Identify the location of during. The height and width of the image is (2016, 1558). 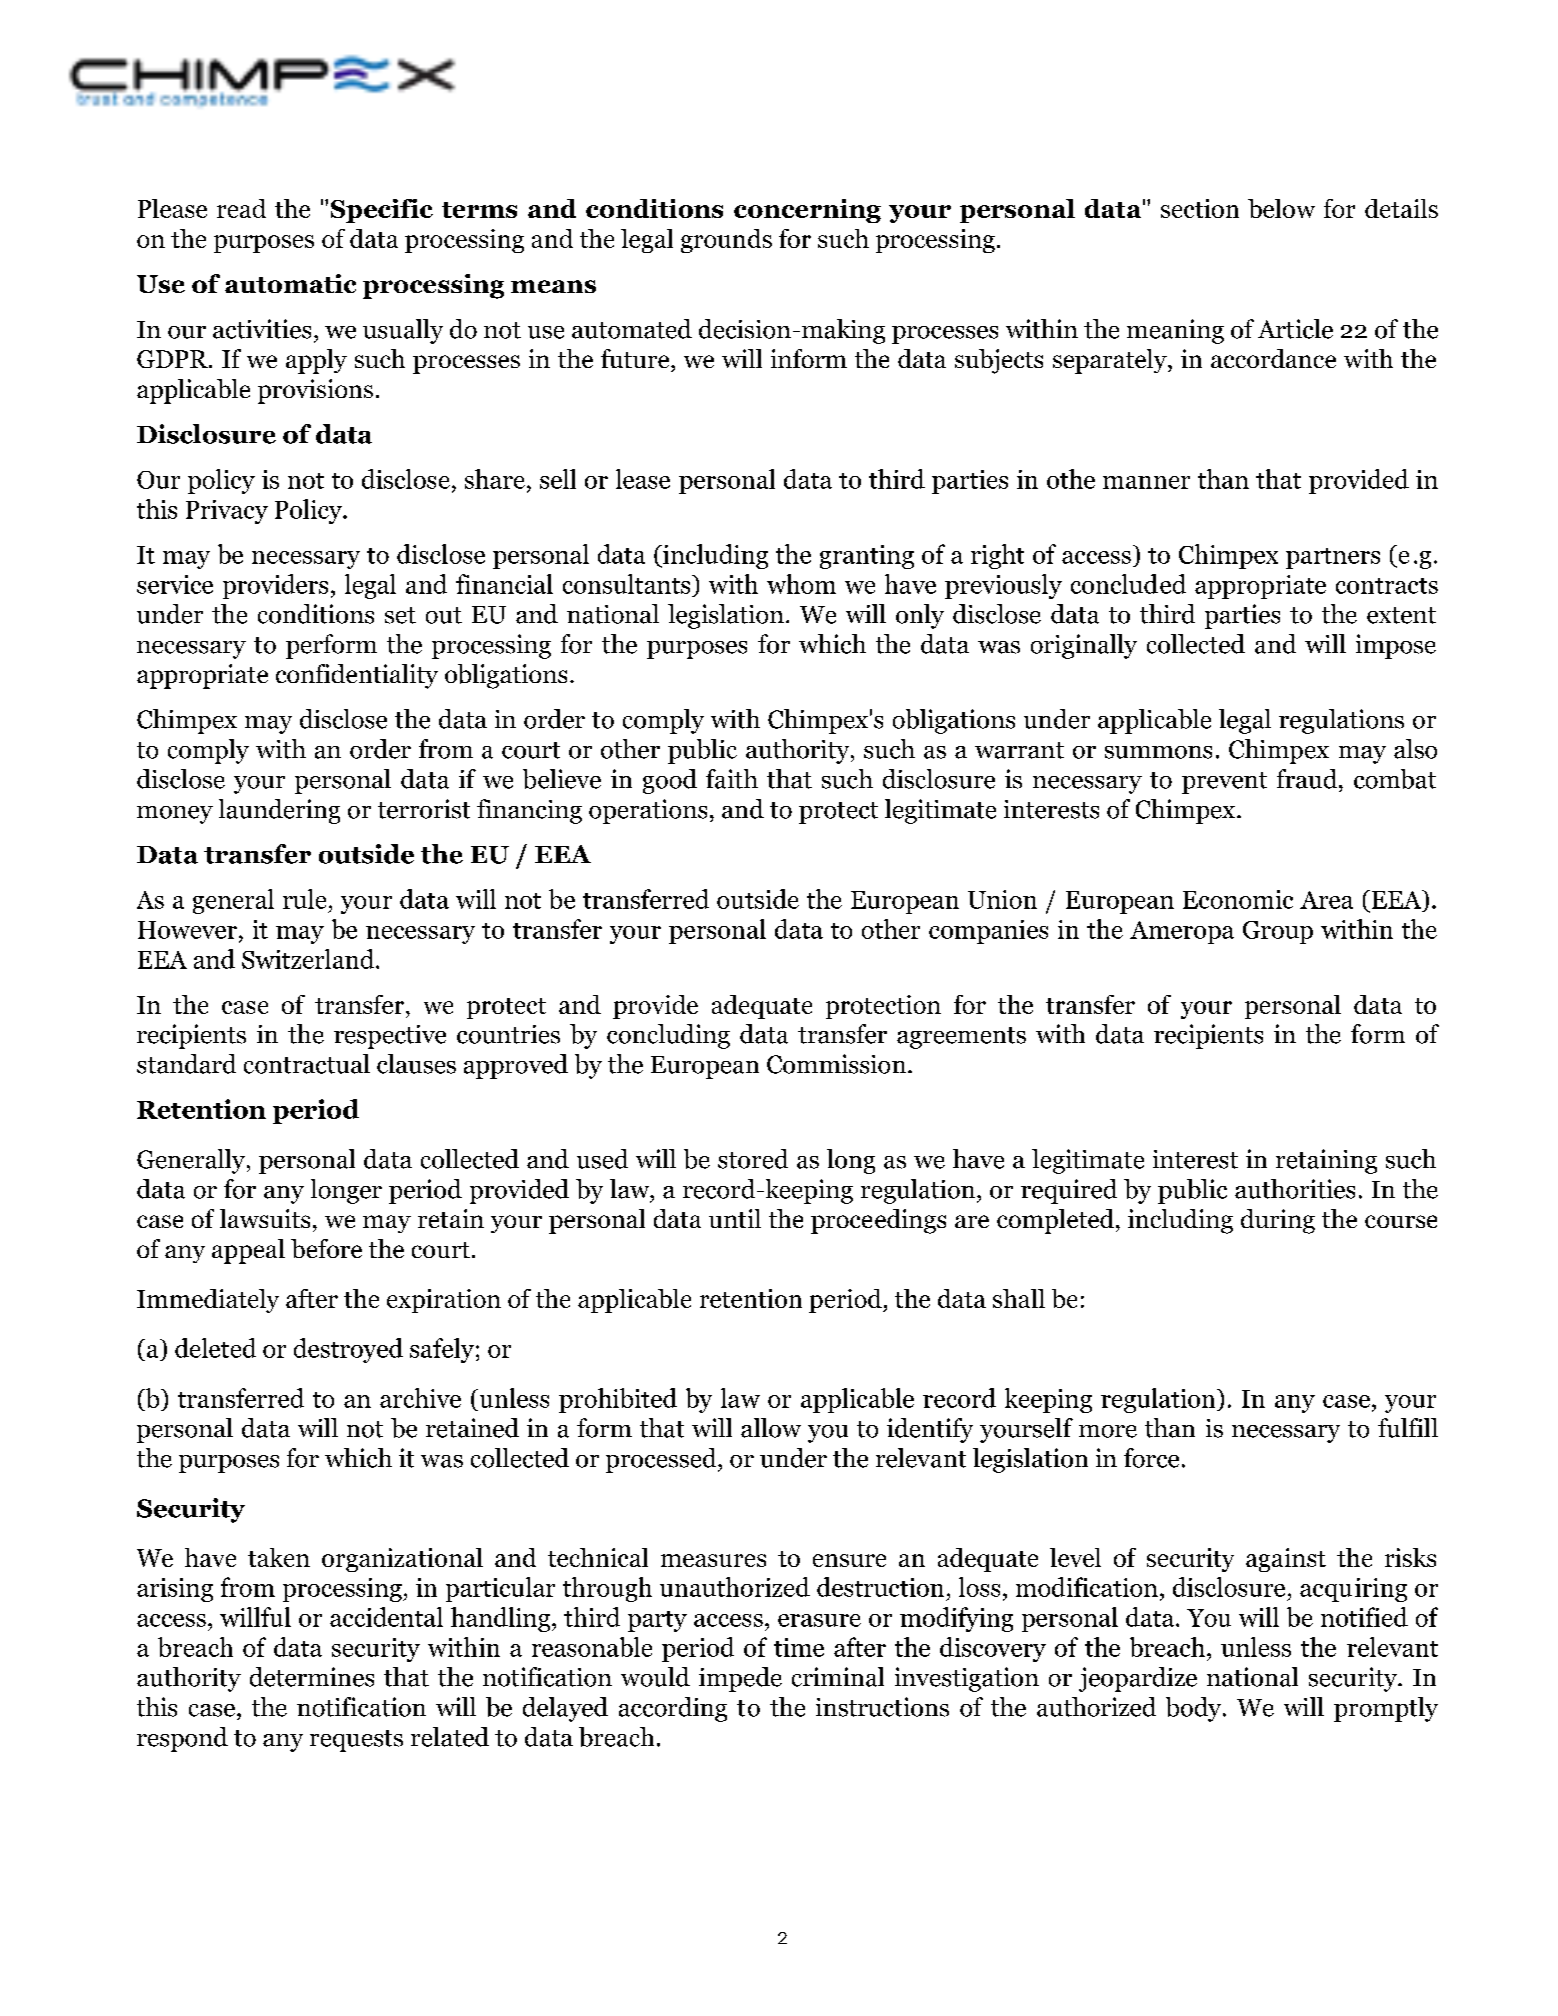
(1278, 1221).
